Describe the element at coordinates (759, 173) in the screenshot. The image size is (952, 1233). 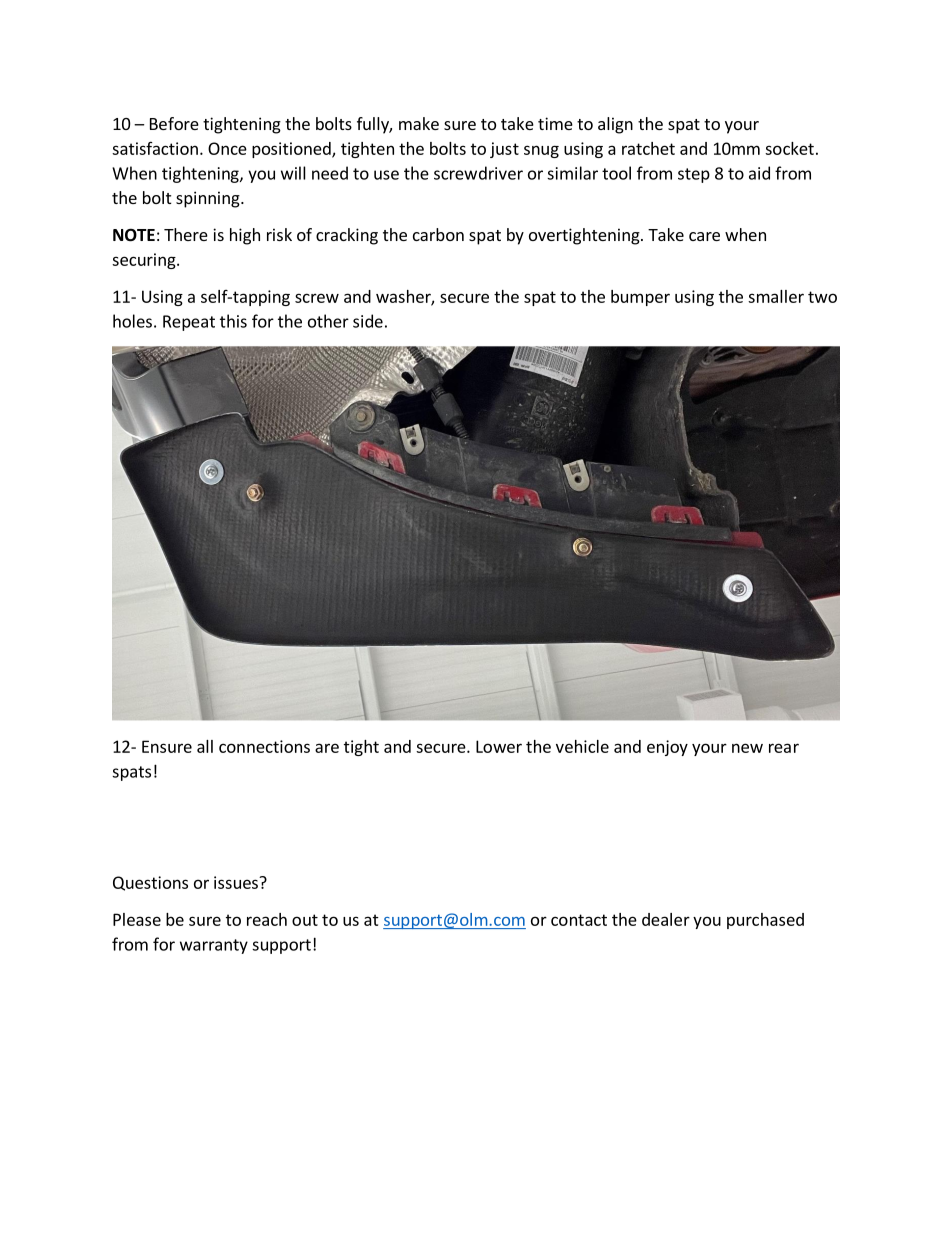
I see `aid` at that location.
